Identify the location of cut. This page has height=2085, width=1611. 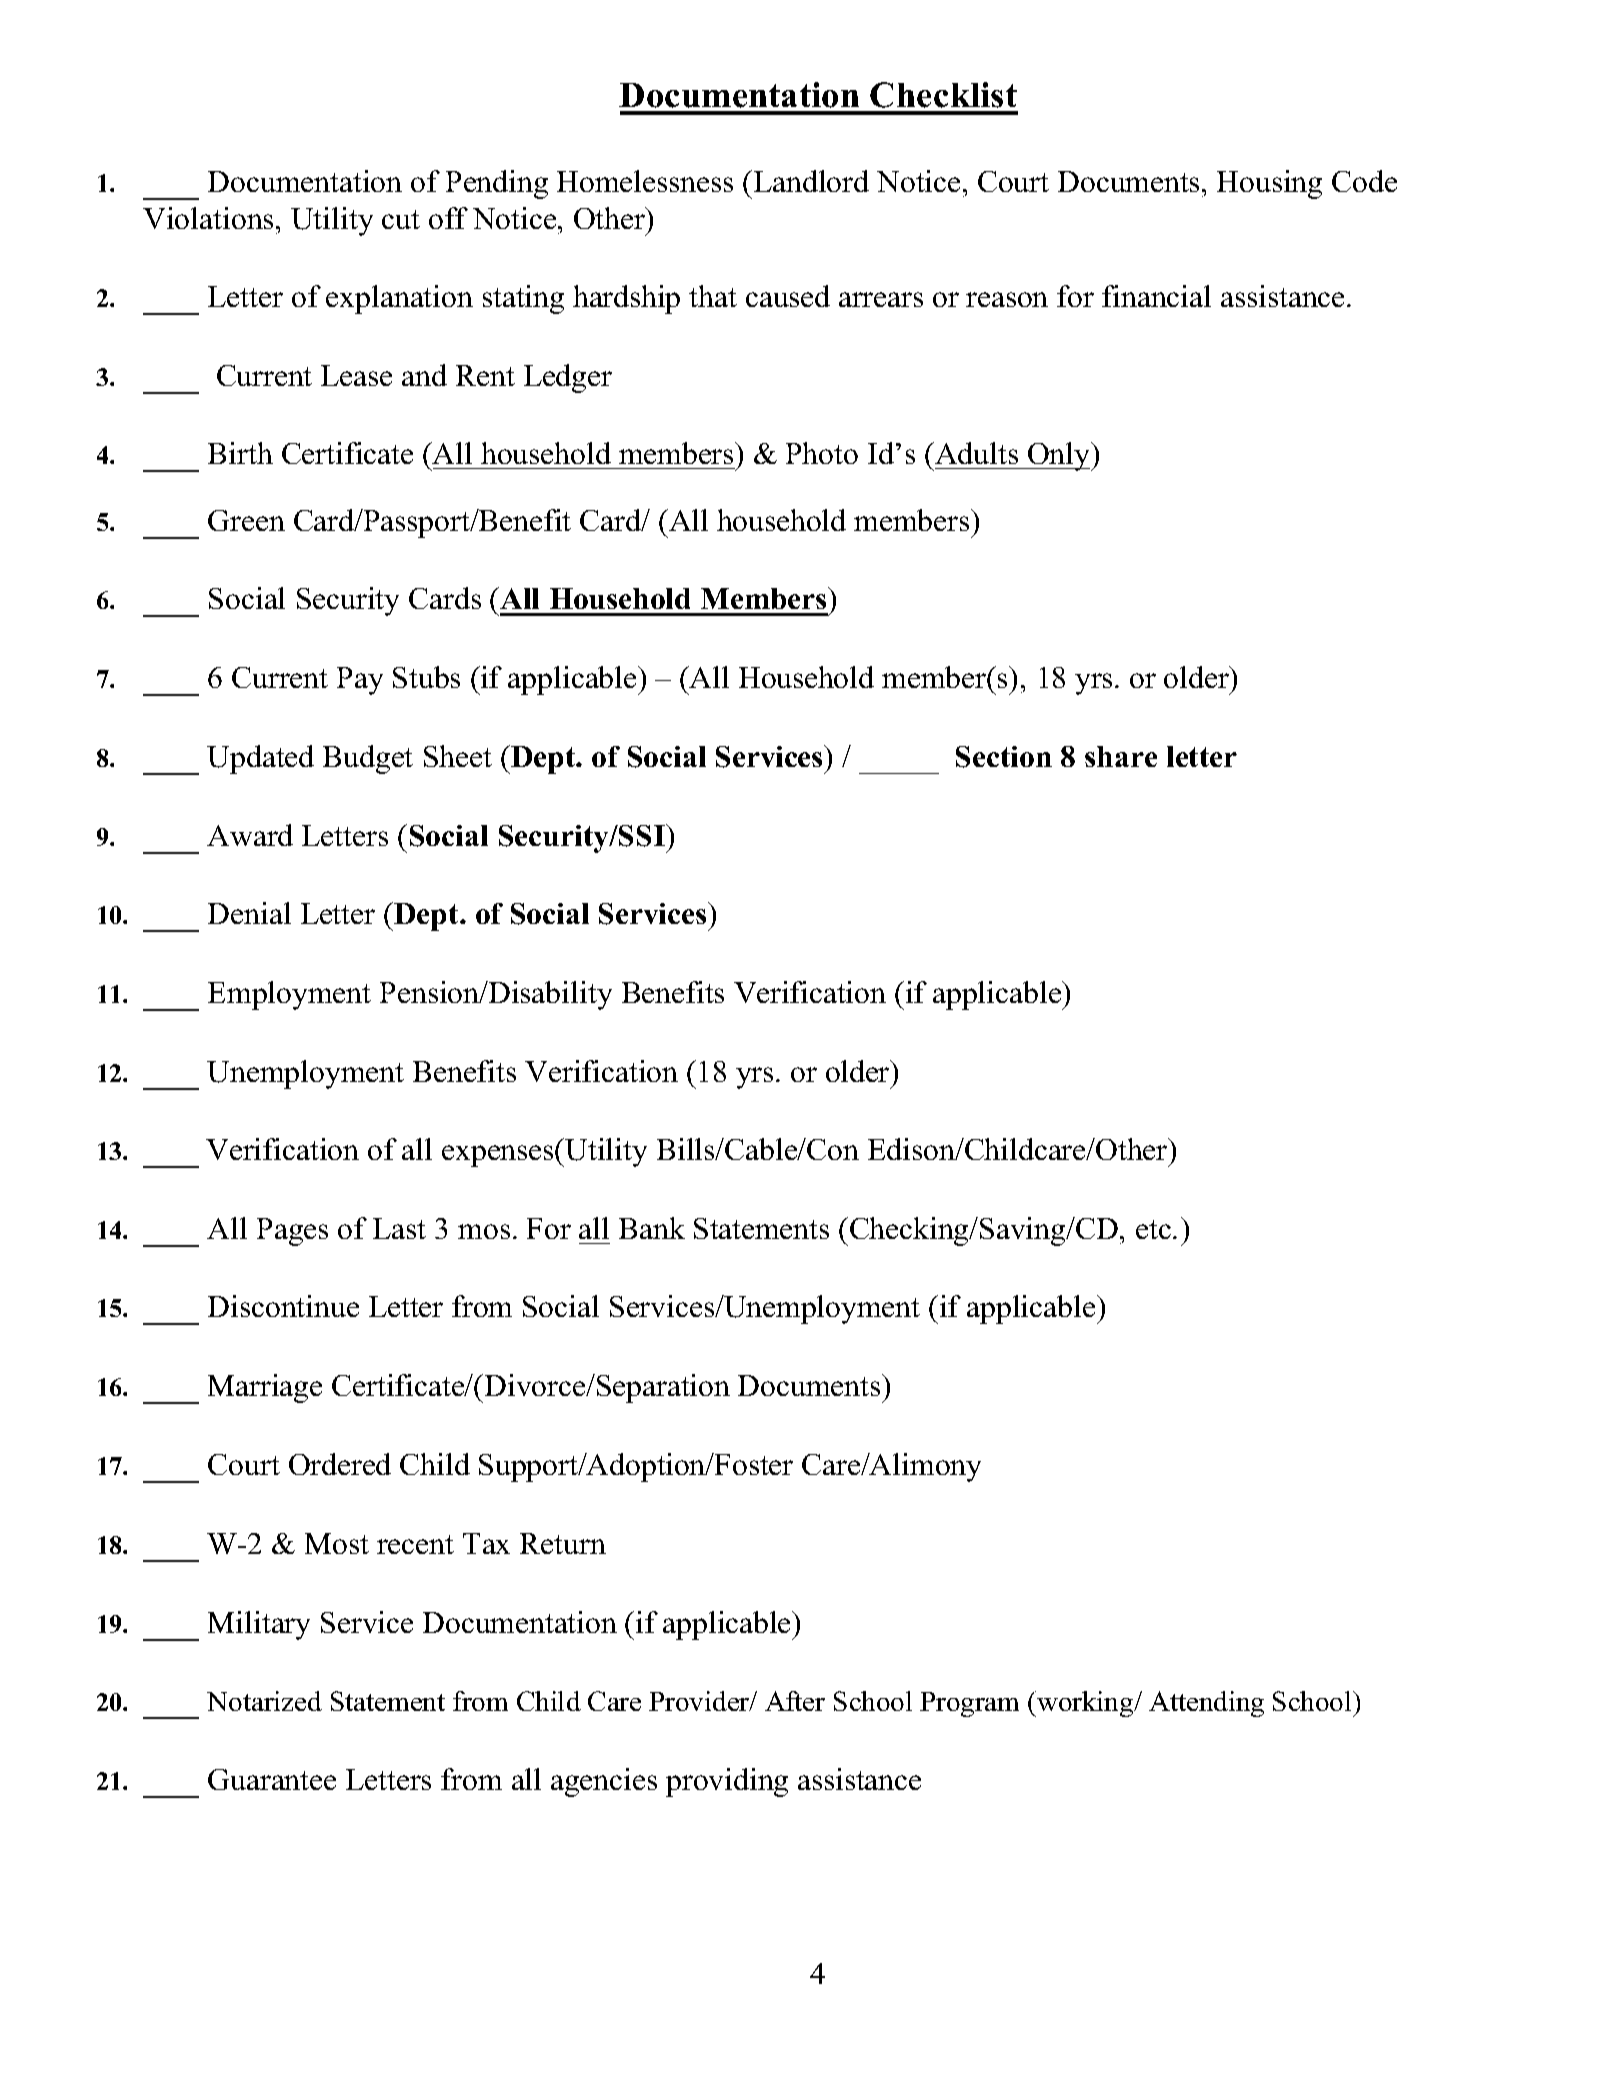
(401, 219).
